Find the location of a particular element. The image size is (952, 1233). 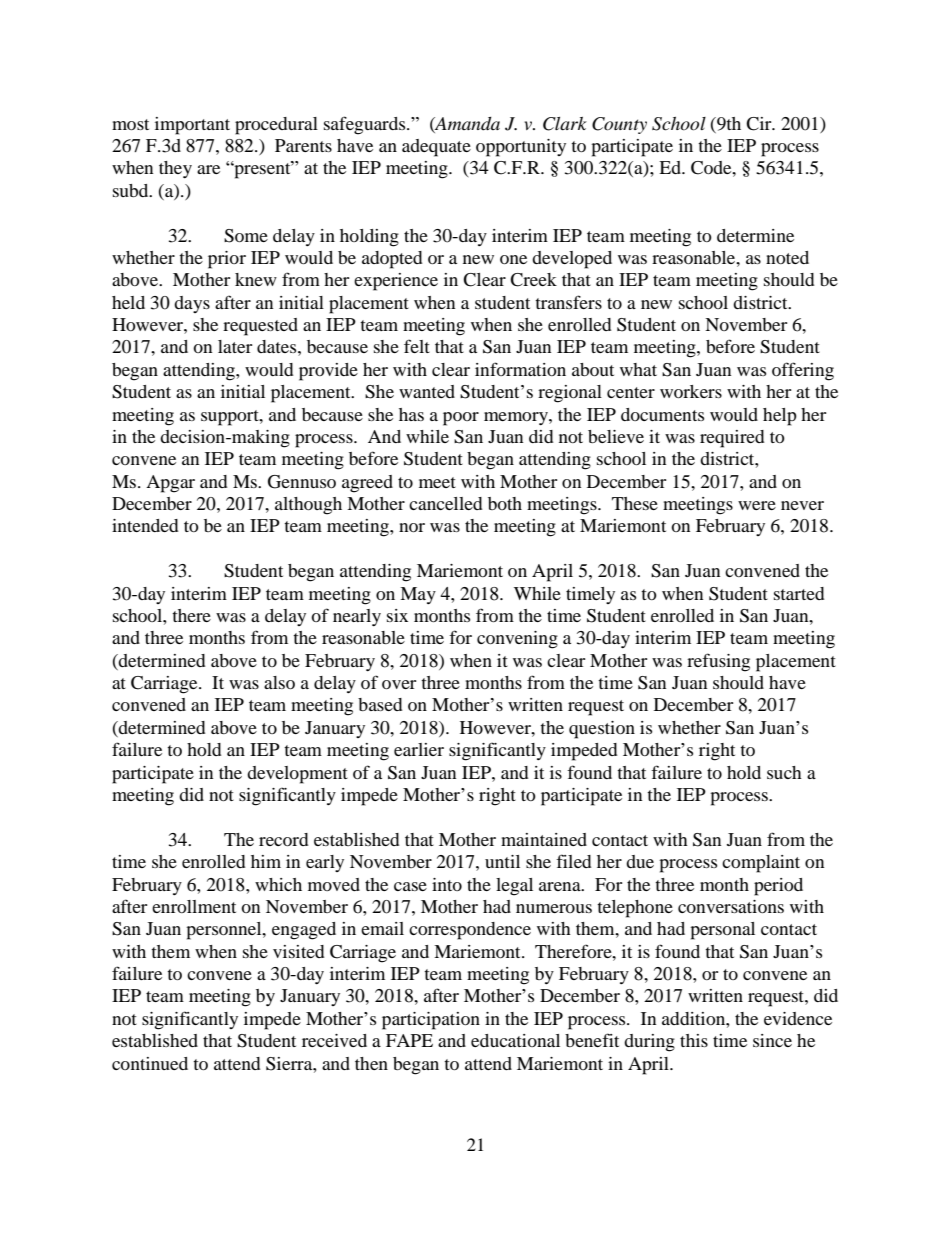

refusing is located at coordinates (718, 662).
